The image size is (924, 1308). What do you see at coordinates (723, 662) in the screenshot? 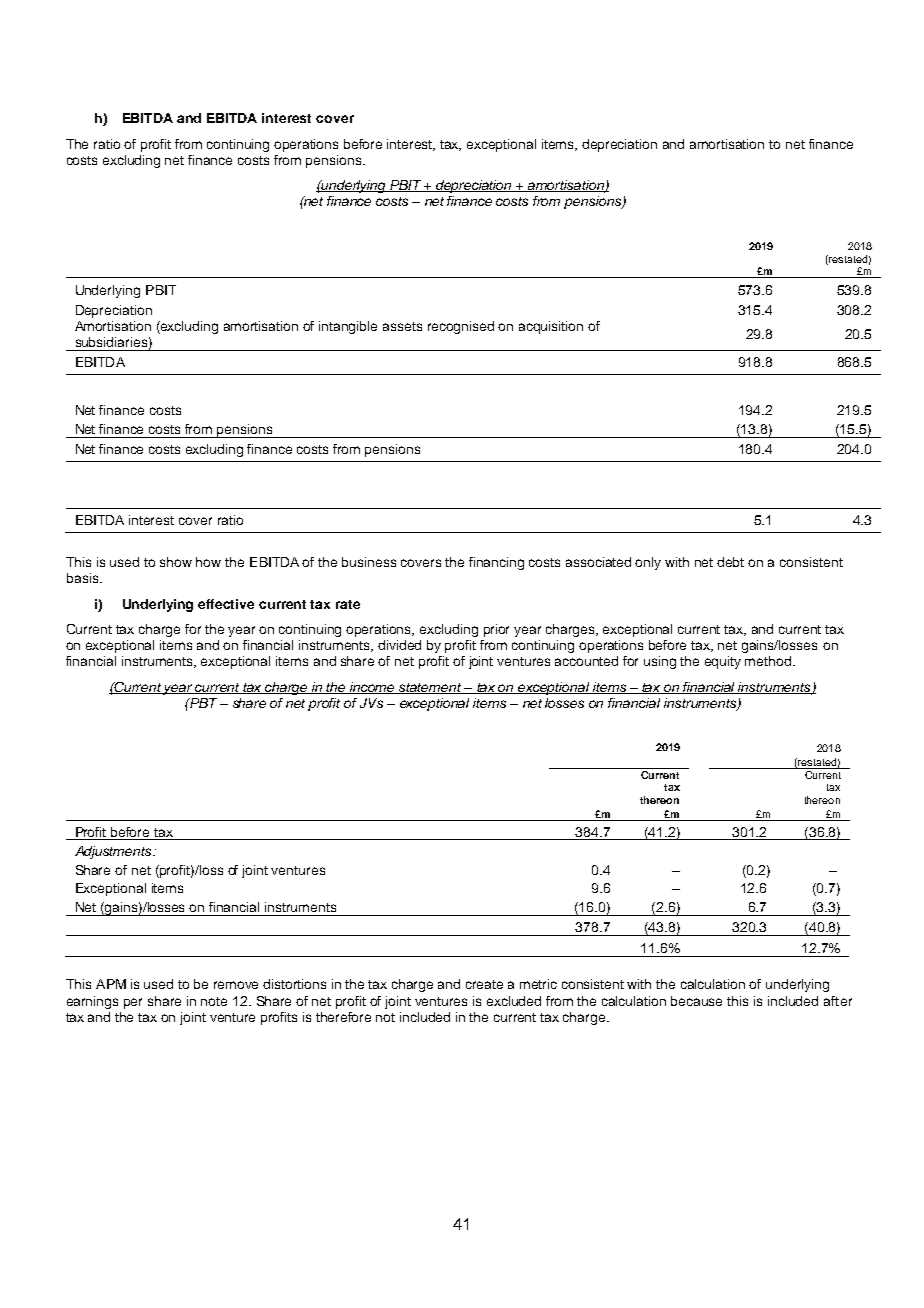
I see `equity` at bounding box center [723, 662].
